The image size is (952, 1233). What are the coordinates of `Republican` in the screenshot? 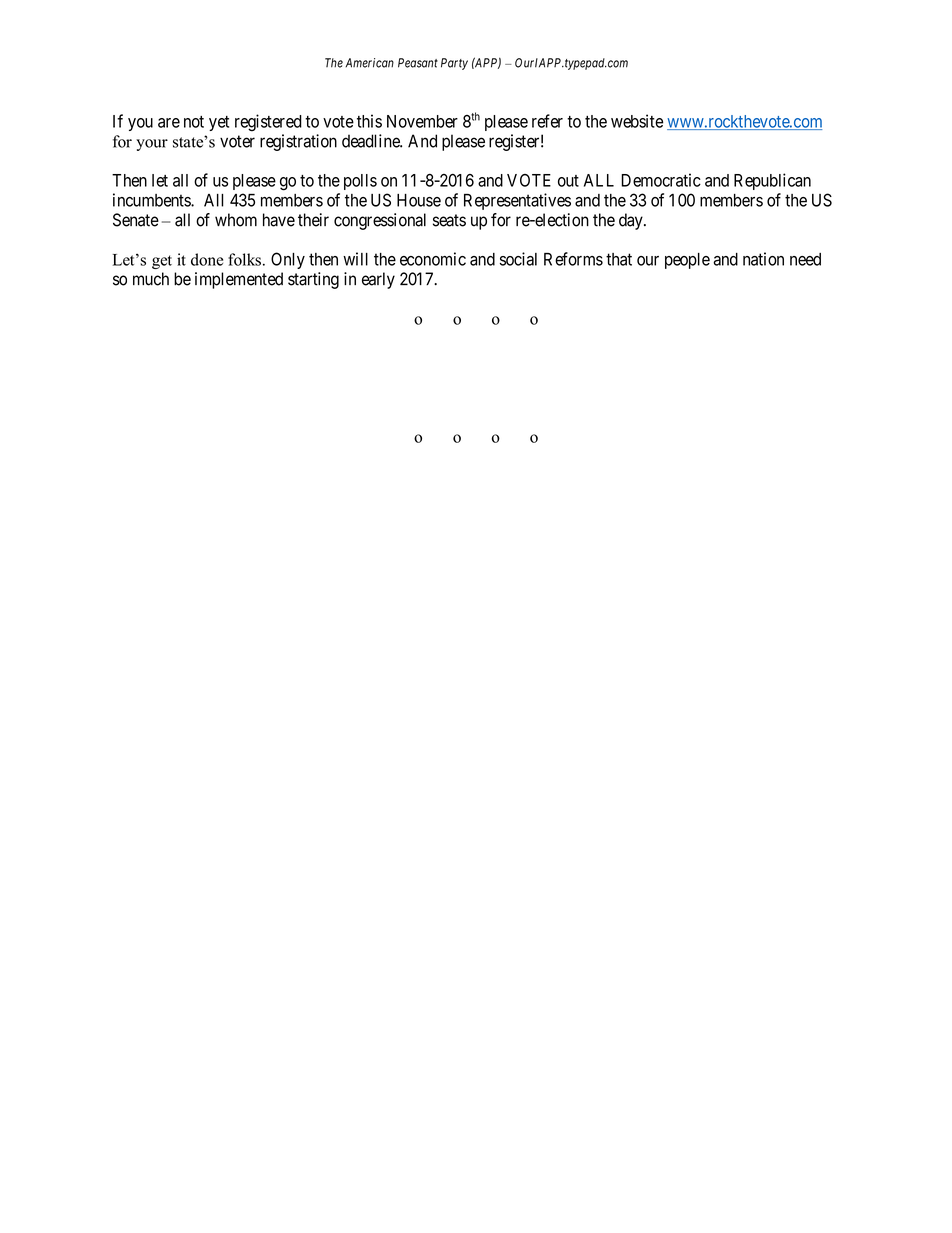 It's located at (772, 181).
